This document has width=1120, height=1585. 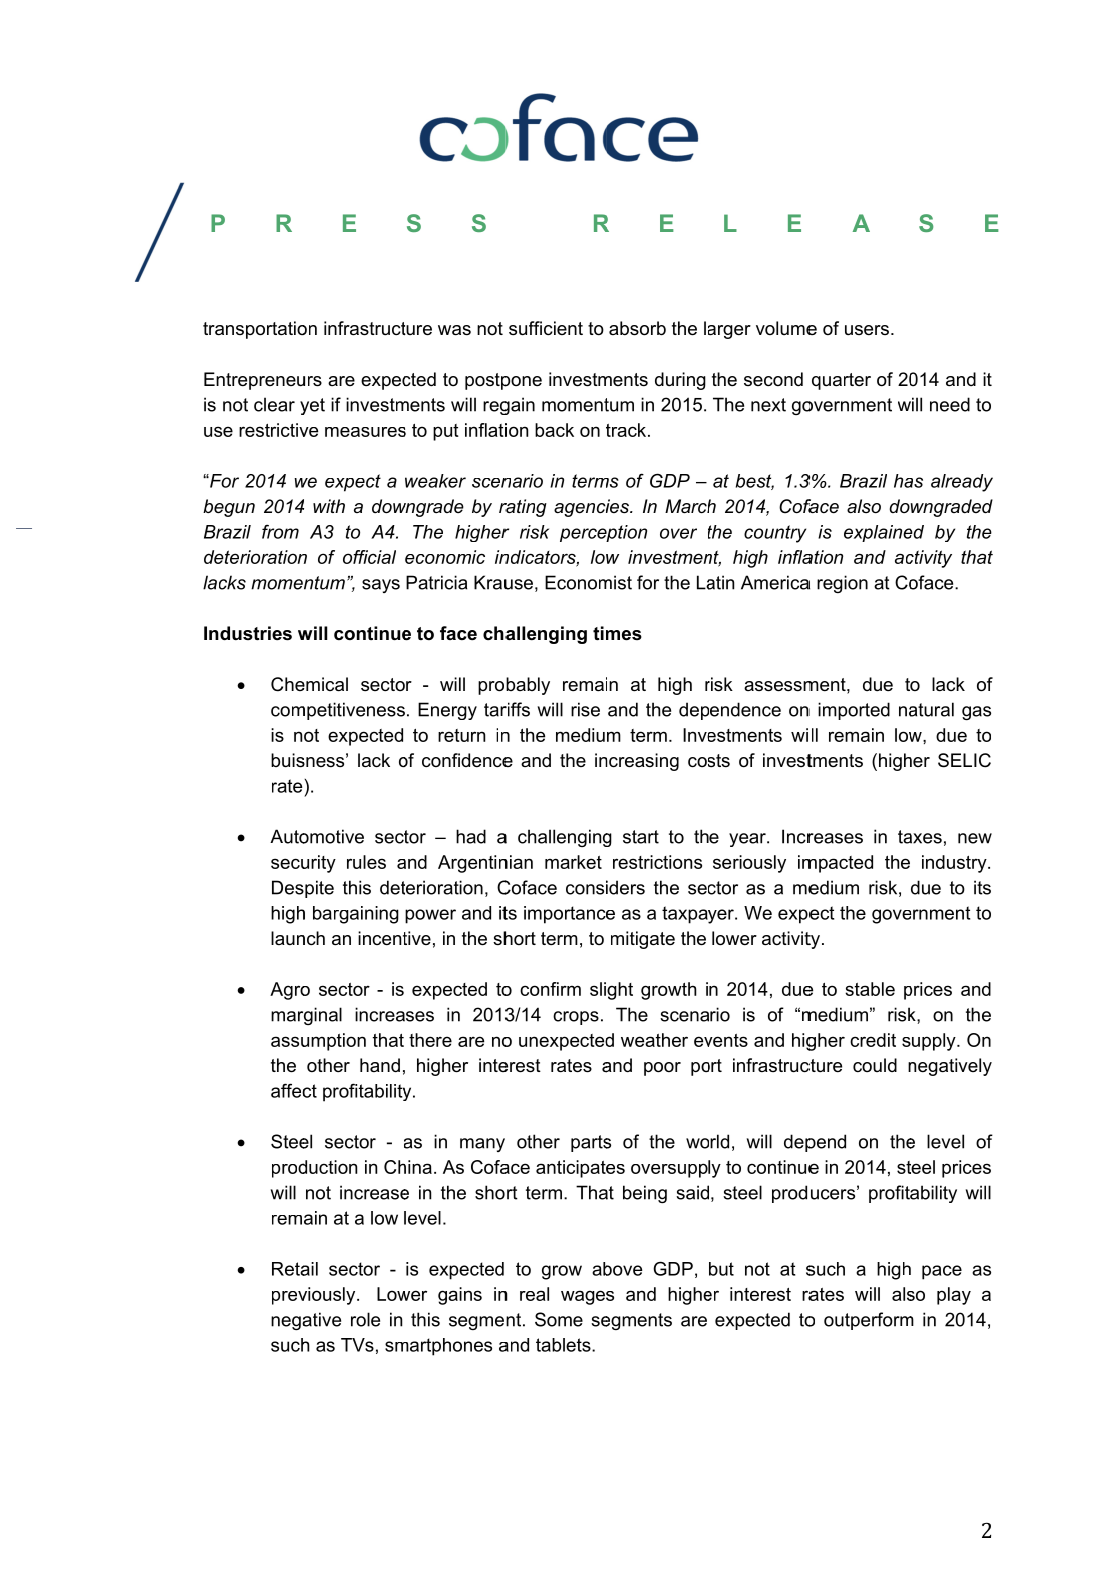 I want to click on clear, so click(x=274, y=404).
